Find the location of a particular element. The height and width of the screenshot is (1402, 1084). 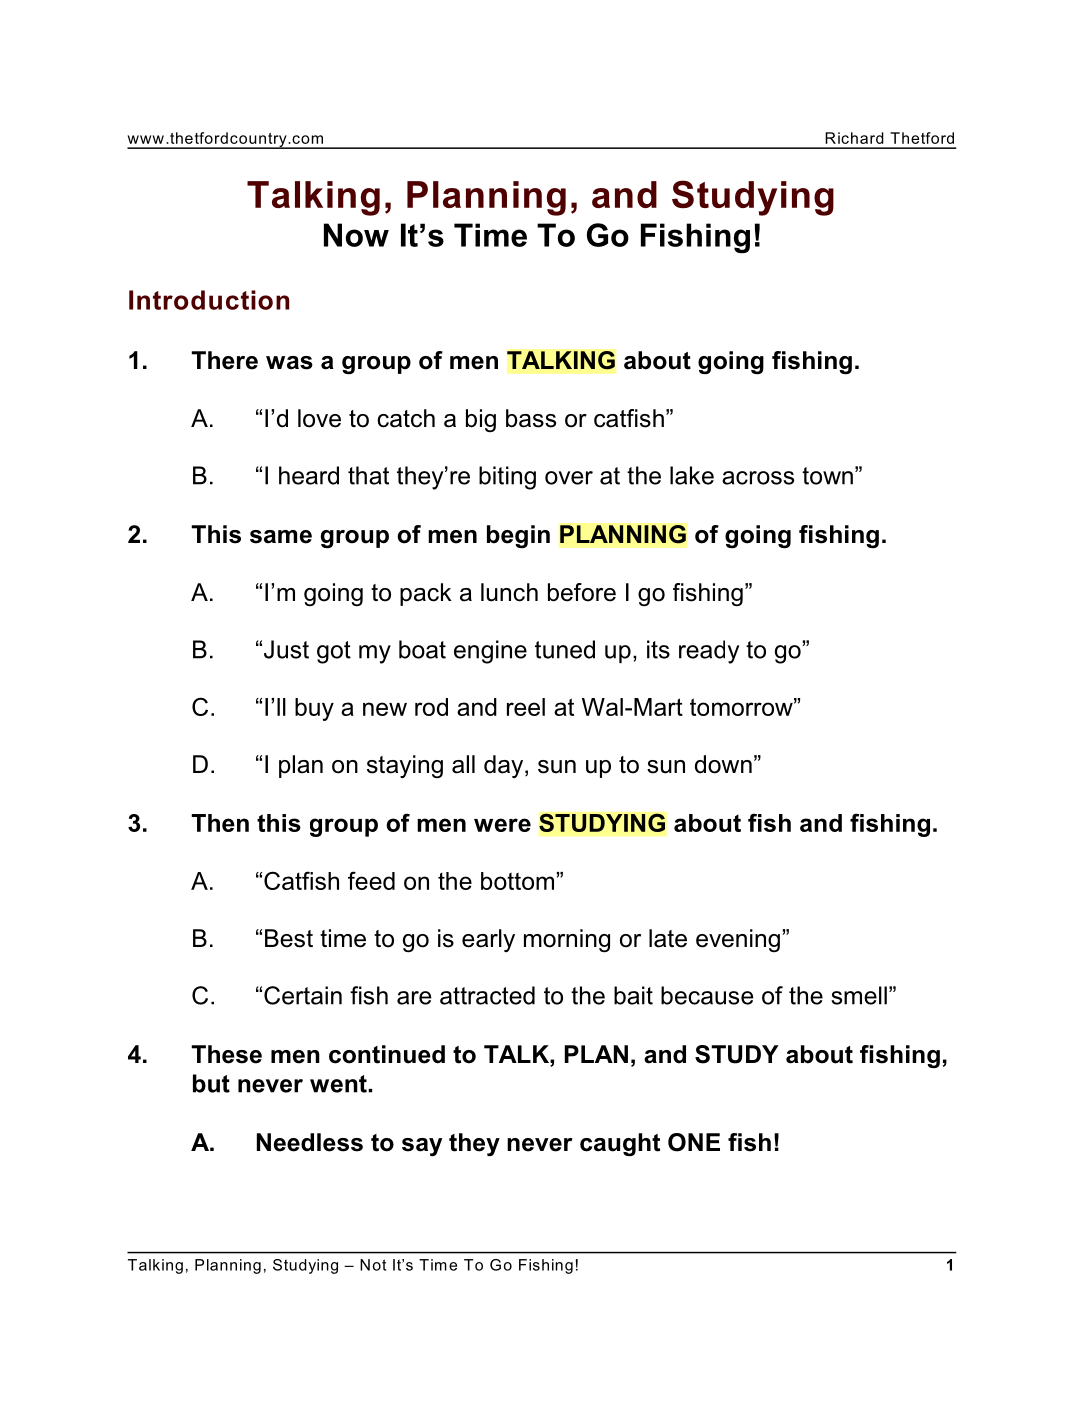

Certain is located at coordinates (303, 995).
